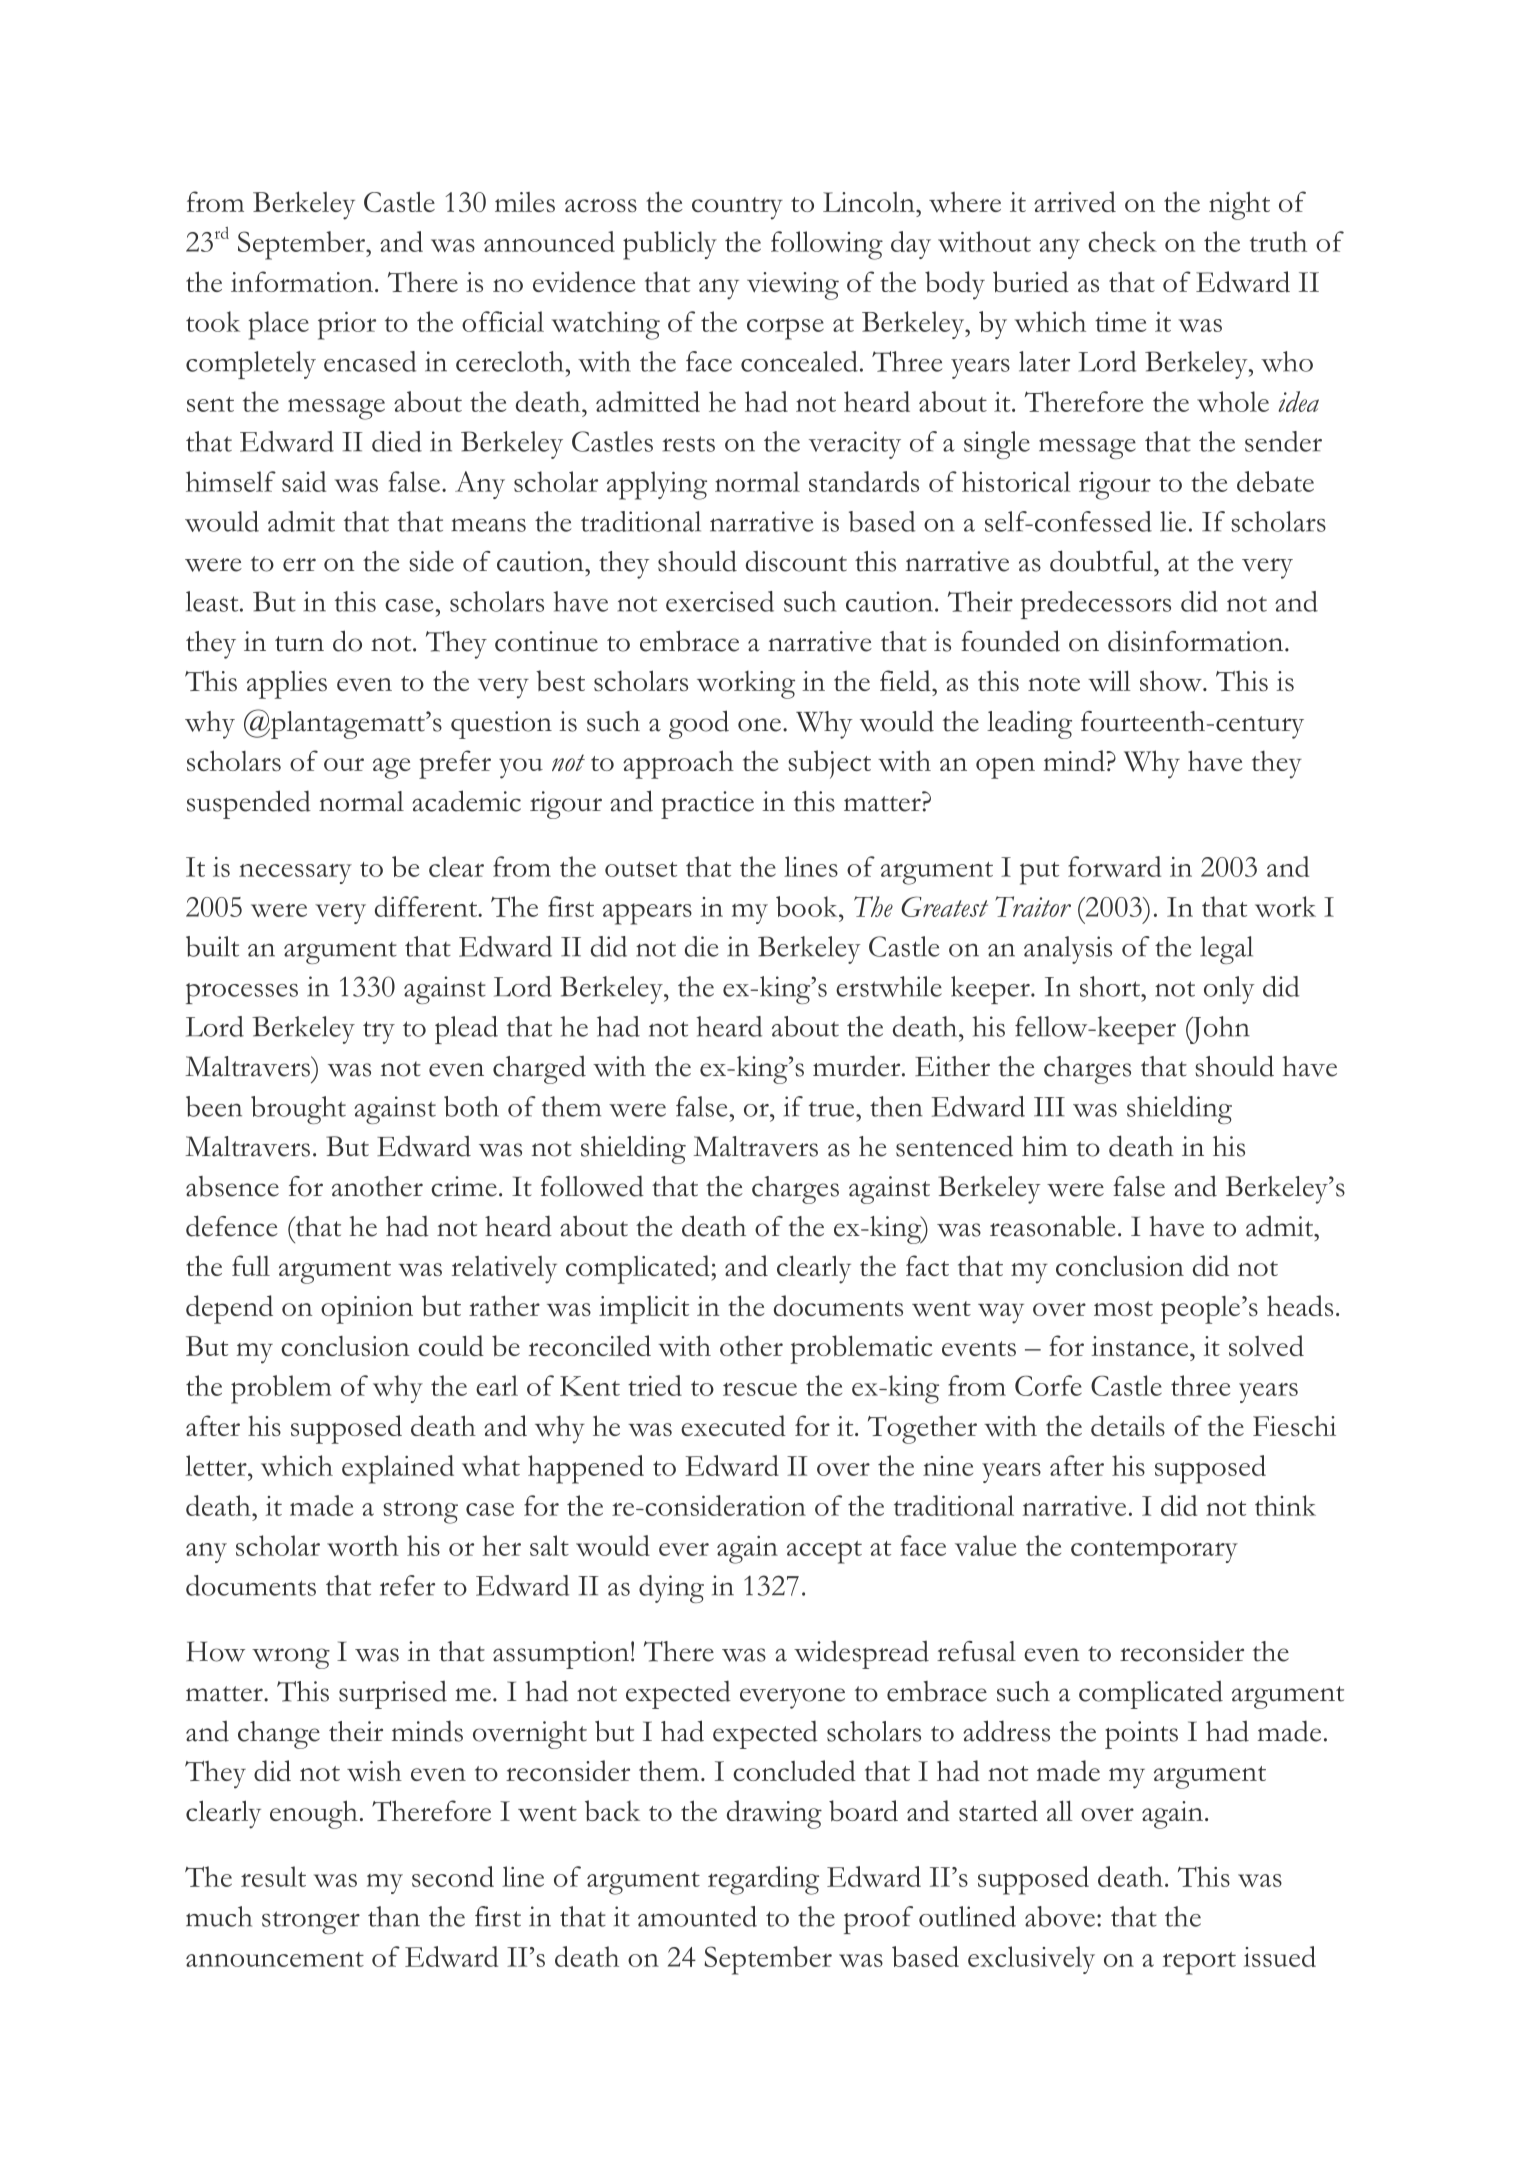 The width and height of the image is (1531, 2166). Describe the element at coordinates (793, 286) in the image. I see `viewing` at that location.
